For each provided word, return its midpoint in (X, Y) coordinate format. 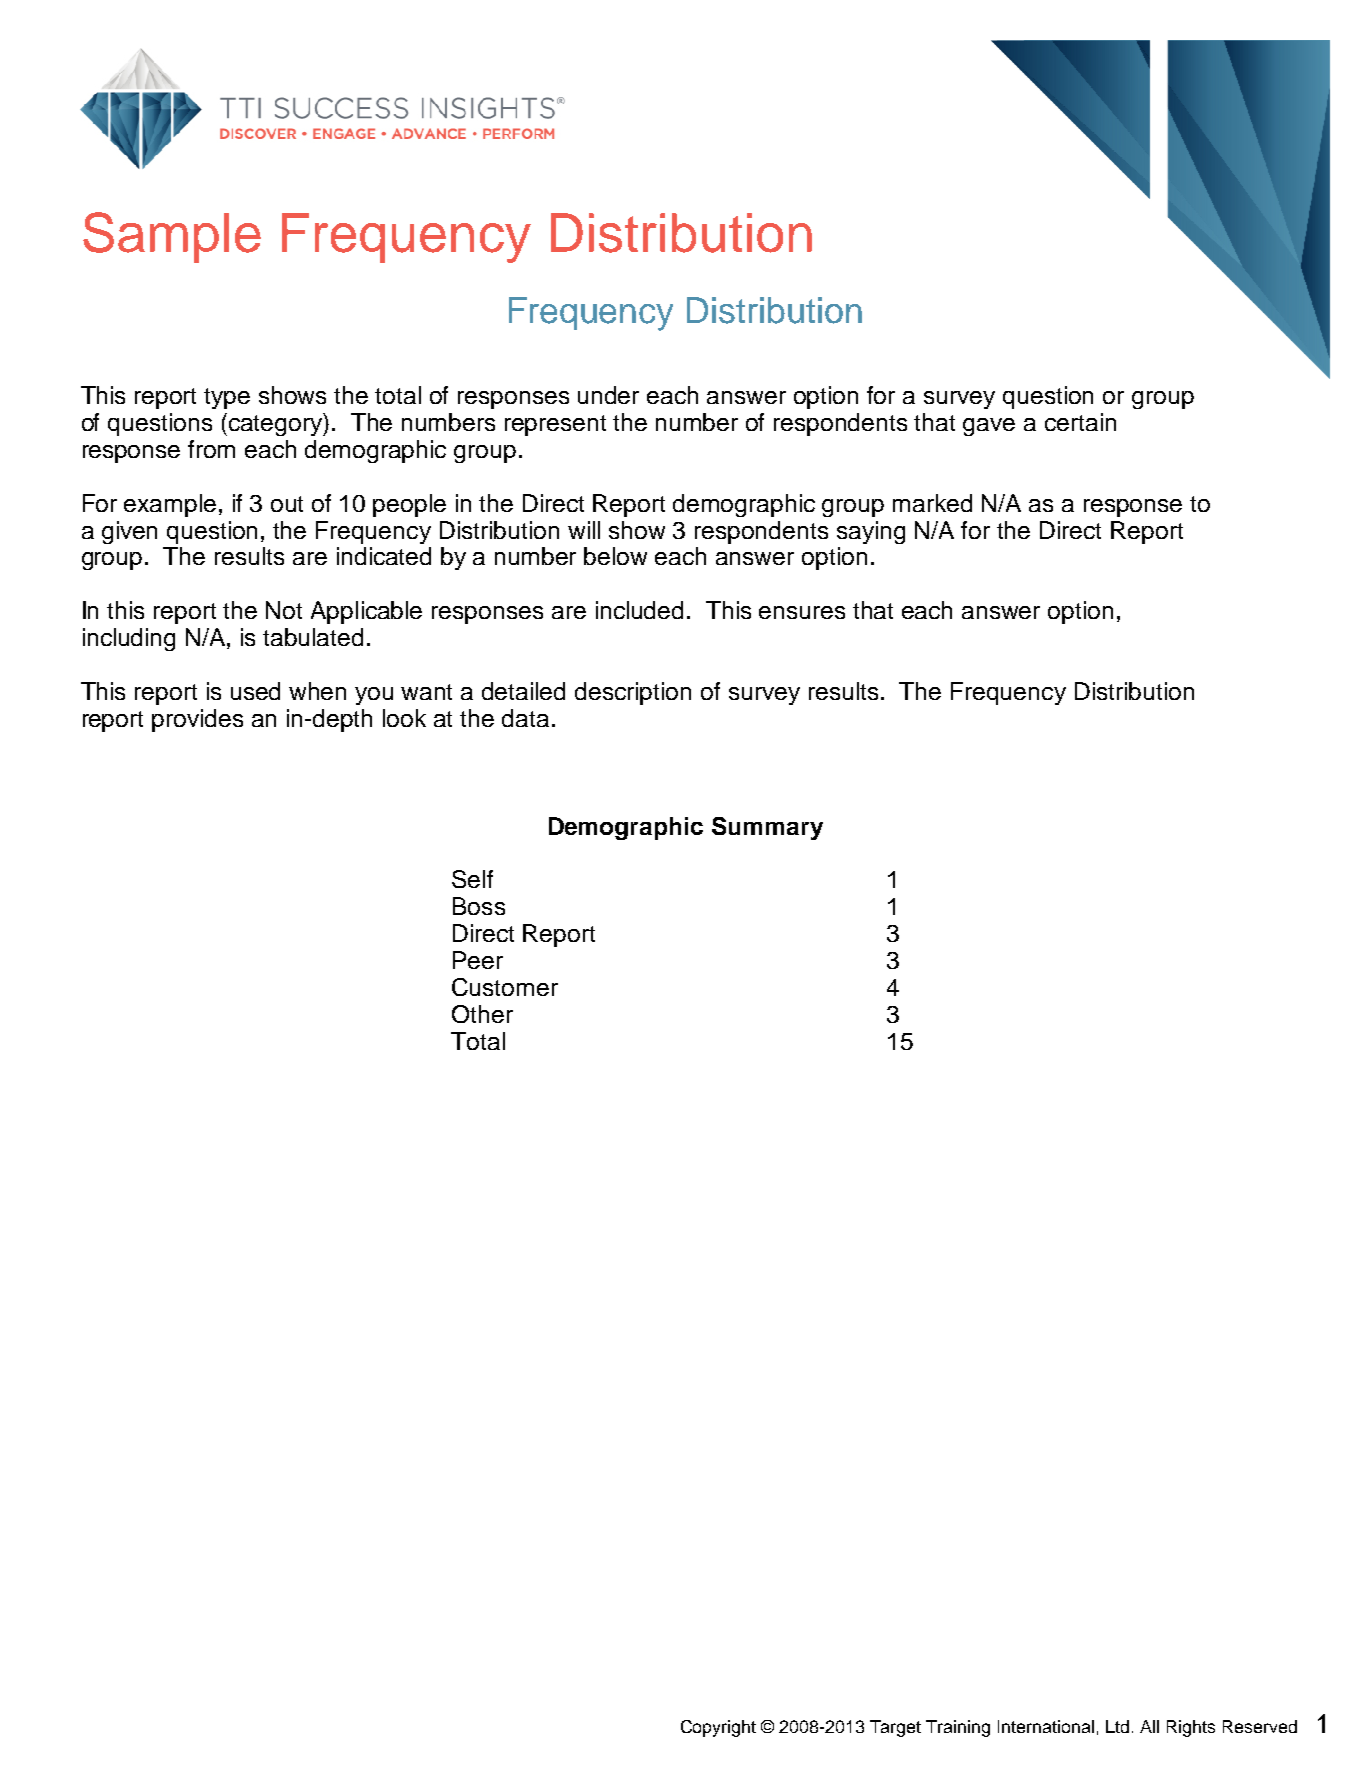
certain (1080, 422)
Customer (505, 987)
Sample (172, 237)
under (608, 395)
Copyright (718, 1728)
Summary (767, 828)
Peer (478, 960)
